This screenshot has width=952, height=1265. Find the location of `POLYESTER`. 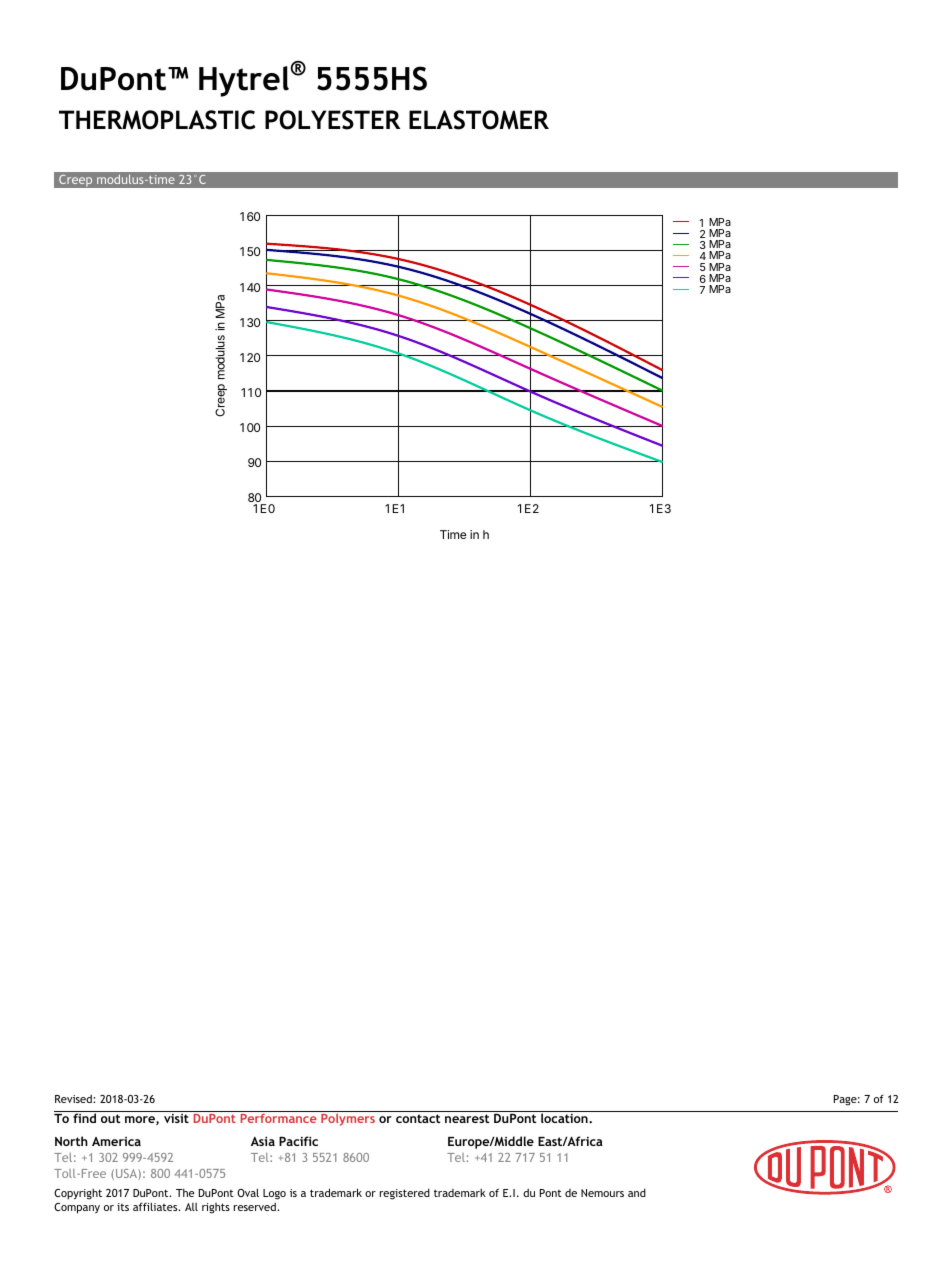

POLYESTER is located at coordinates (332, 120).
